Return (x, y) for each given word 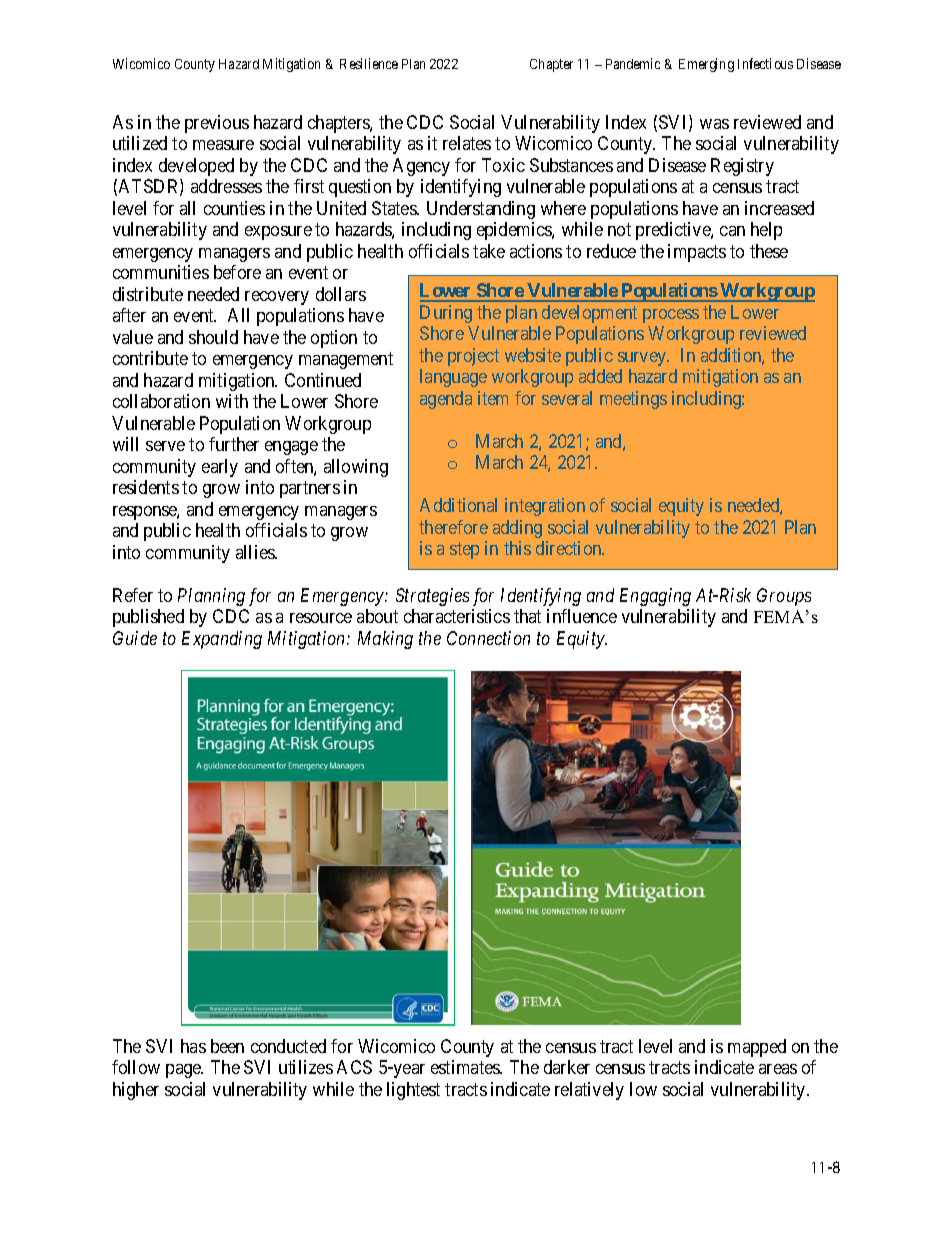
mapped (757, 1048)
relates (467, 143)
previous (217, 124)
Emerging (706, 65)
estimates (466, 1067)
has (193, 1046)
